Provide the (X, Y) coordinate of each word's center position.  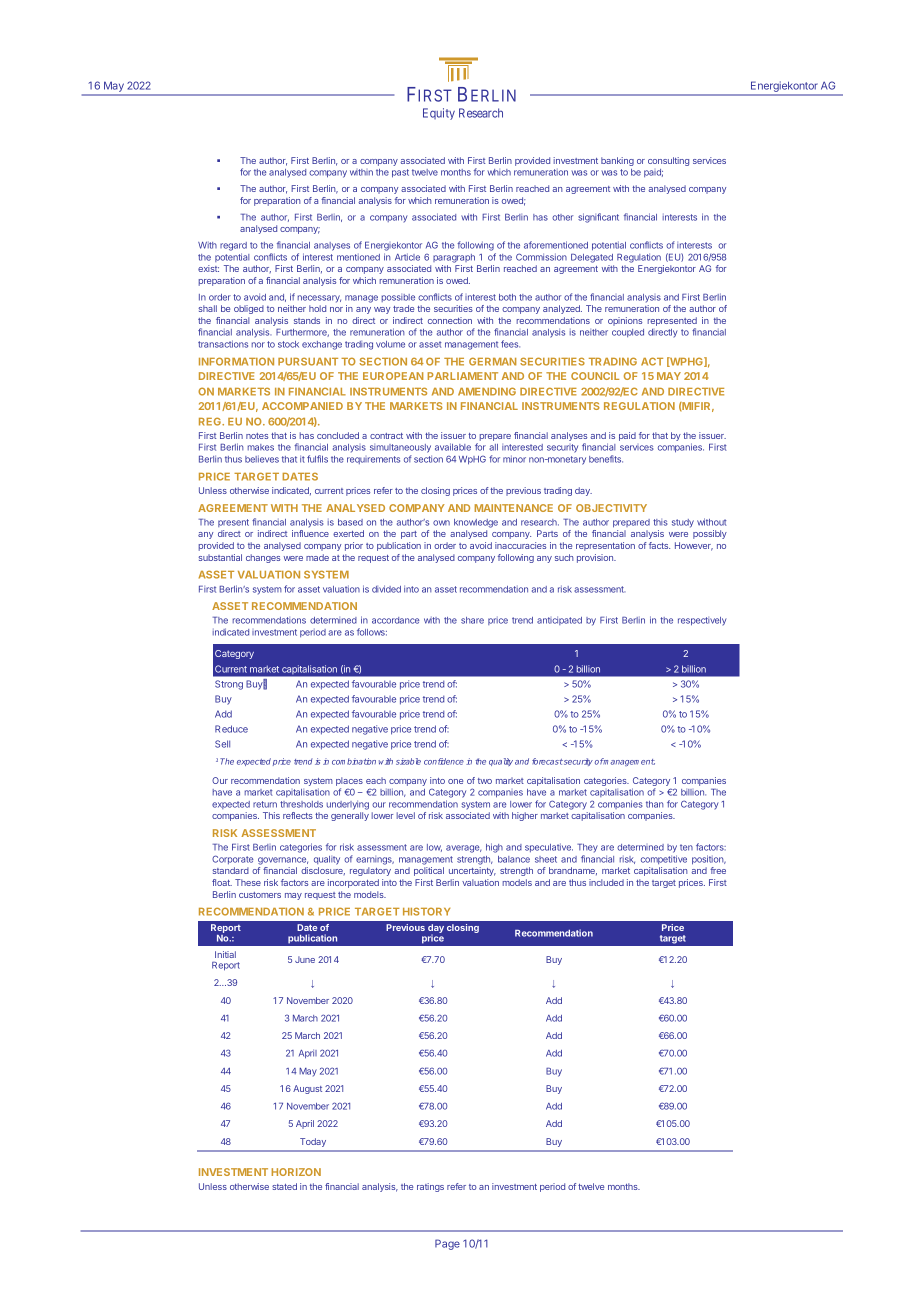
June (305, 959)
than (655, 804)
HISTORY (426, 911)
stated (284, 1186)
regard (233, 246)
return (265, 804)
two (485, 781)
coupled (628, 333)
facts (659, 545)
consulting (668, 161)
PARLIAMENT (462, 376)
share (472, 620)
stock (288, 344)
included (606, 882)
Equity (439, 114)
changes (263, 558)
